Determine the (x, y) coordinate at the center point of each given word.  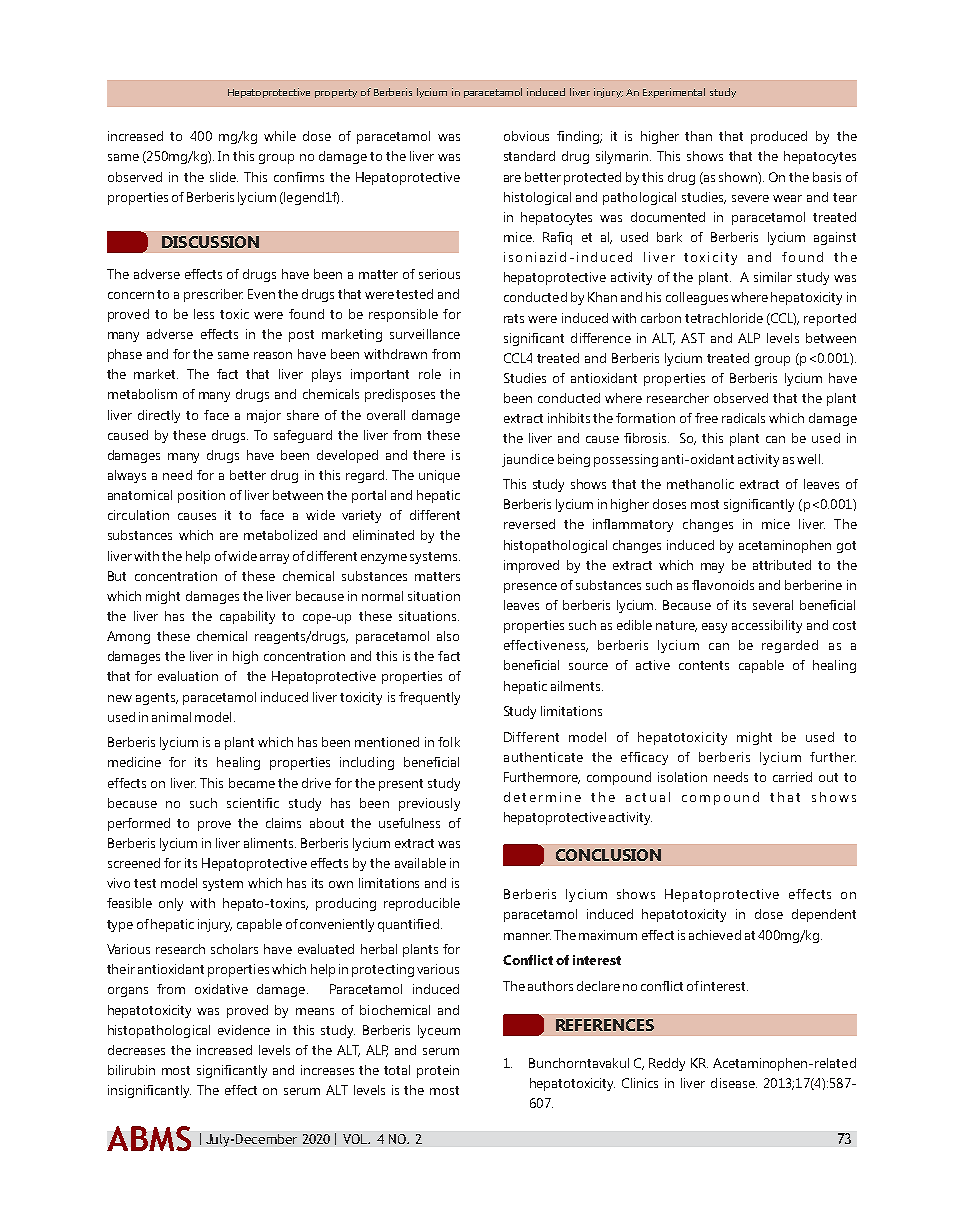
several (773, 605)
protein (438, 1071)
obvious (526, 136)
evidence (244, 1030)
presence (530, 588)
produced (779, 137)
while (280, 136)
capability (247, 617)
